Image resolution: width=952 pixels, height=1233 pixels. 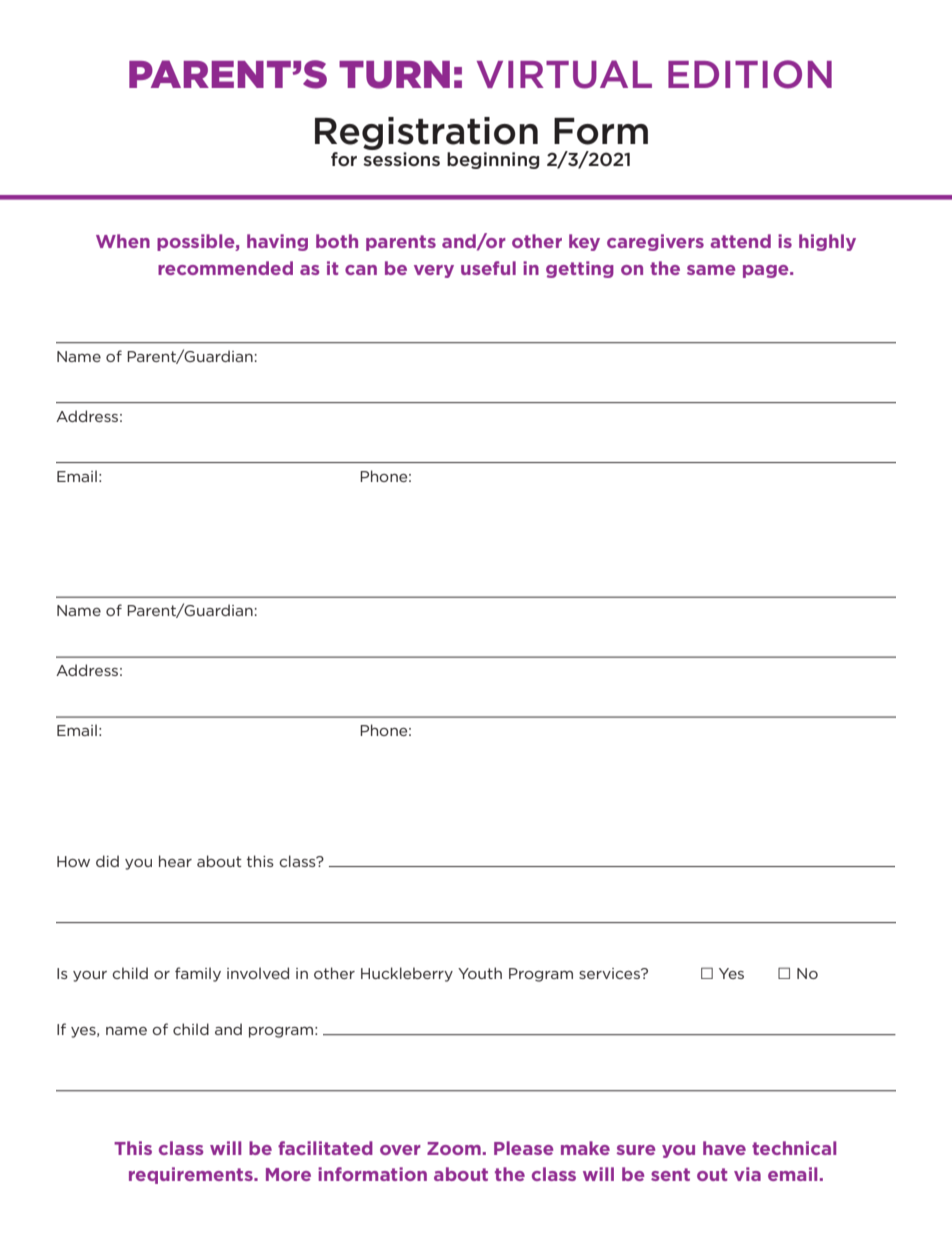 I want to click on very, so click(x=434, y=271).
